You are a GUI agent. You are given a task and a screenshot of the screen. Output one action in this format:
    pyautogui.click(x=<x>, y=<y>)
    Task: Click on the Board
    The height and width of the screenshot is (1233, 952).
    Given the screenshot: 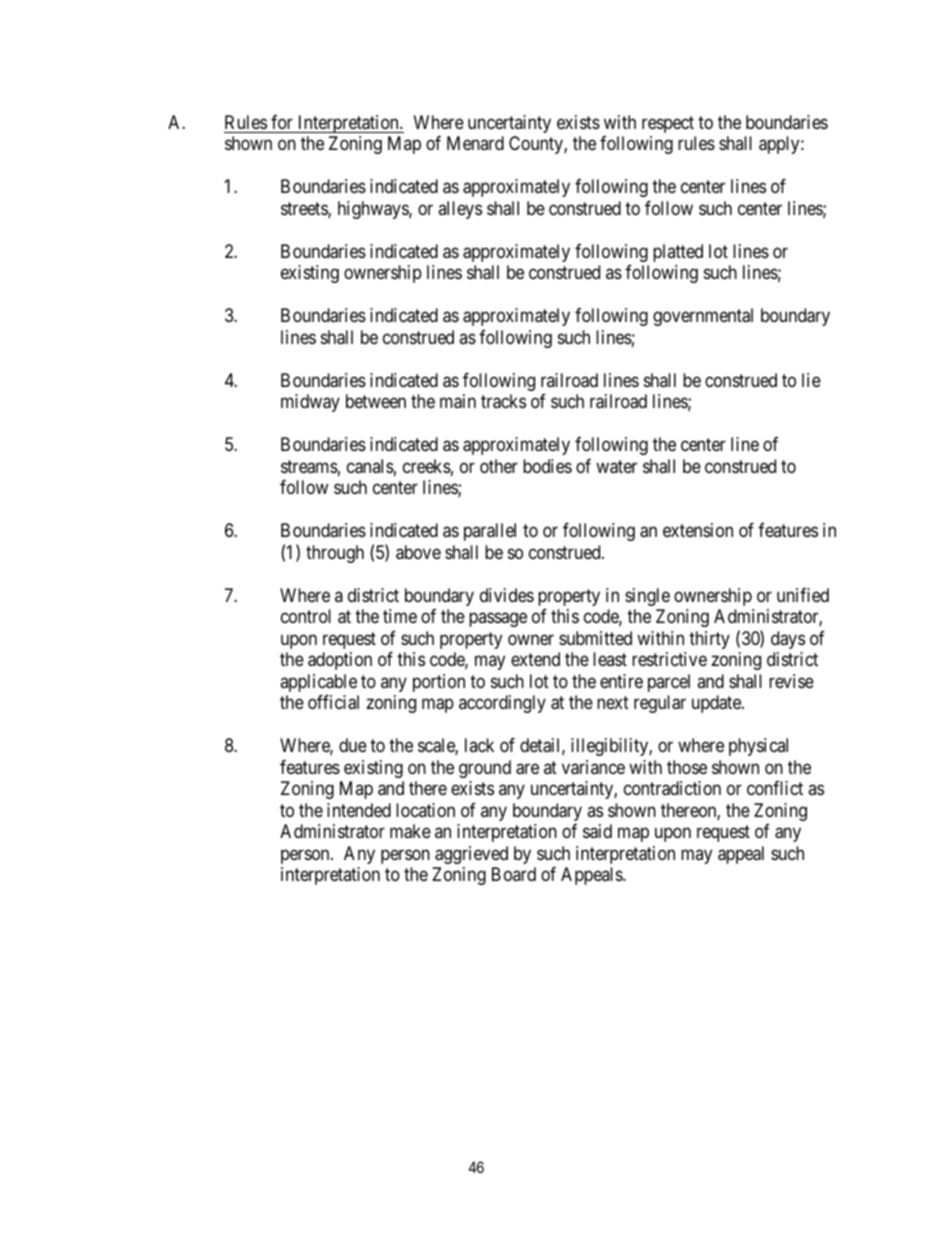 What is the action you would take?
    pyautogui.click(x=514, y=874)
